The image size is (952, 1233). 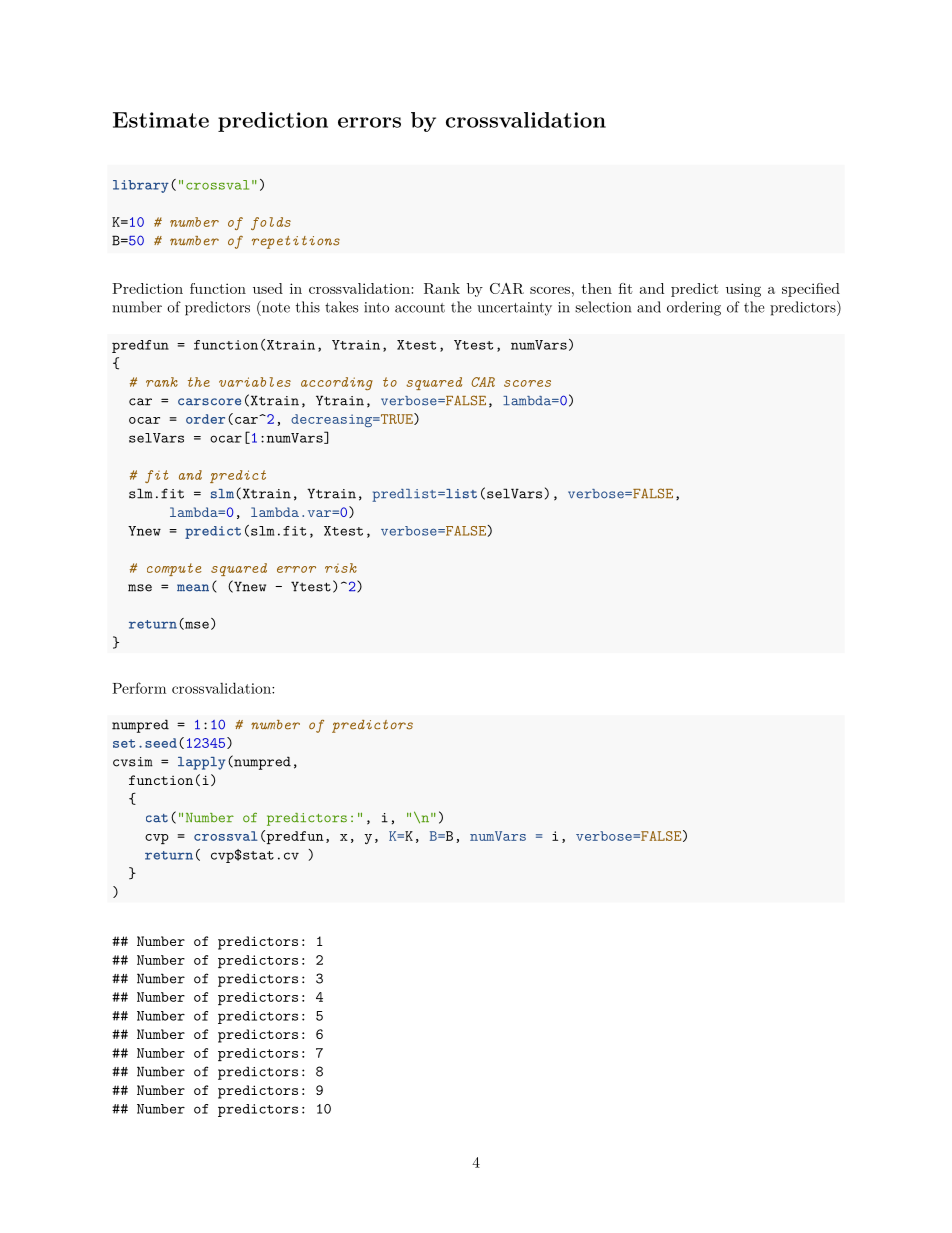 I want to click on using, so click(x=743, y=290).
